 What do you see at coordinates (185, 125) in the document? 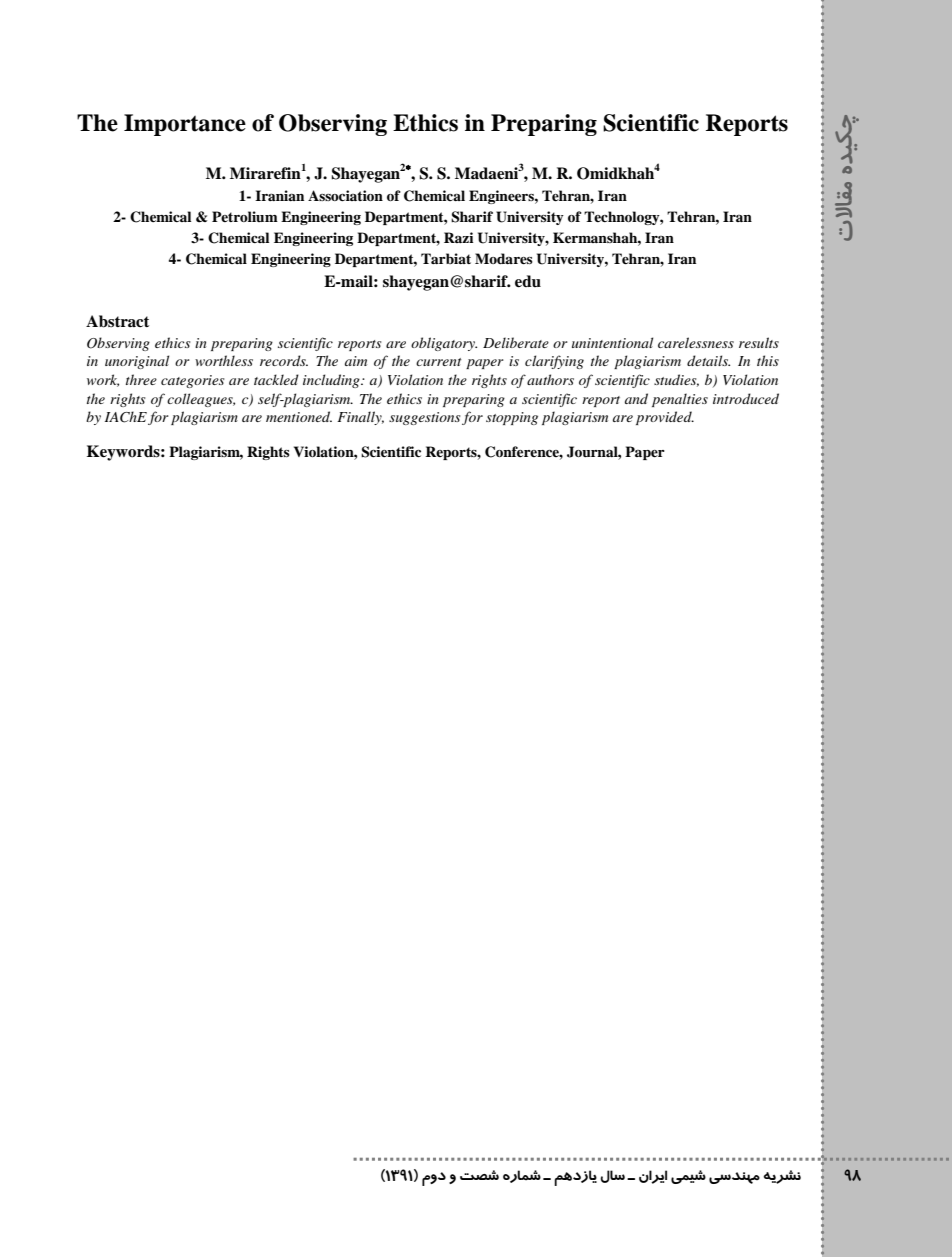
I see `Importance` at bounding box center [185, 125].
